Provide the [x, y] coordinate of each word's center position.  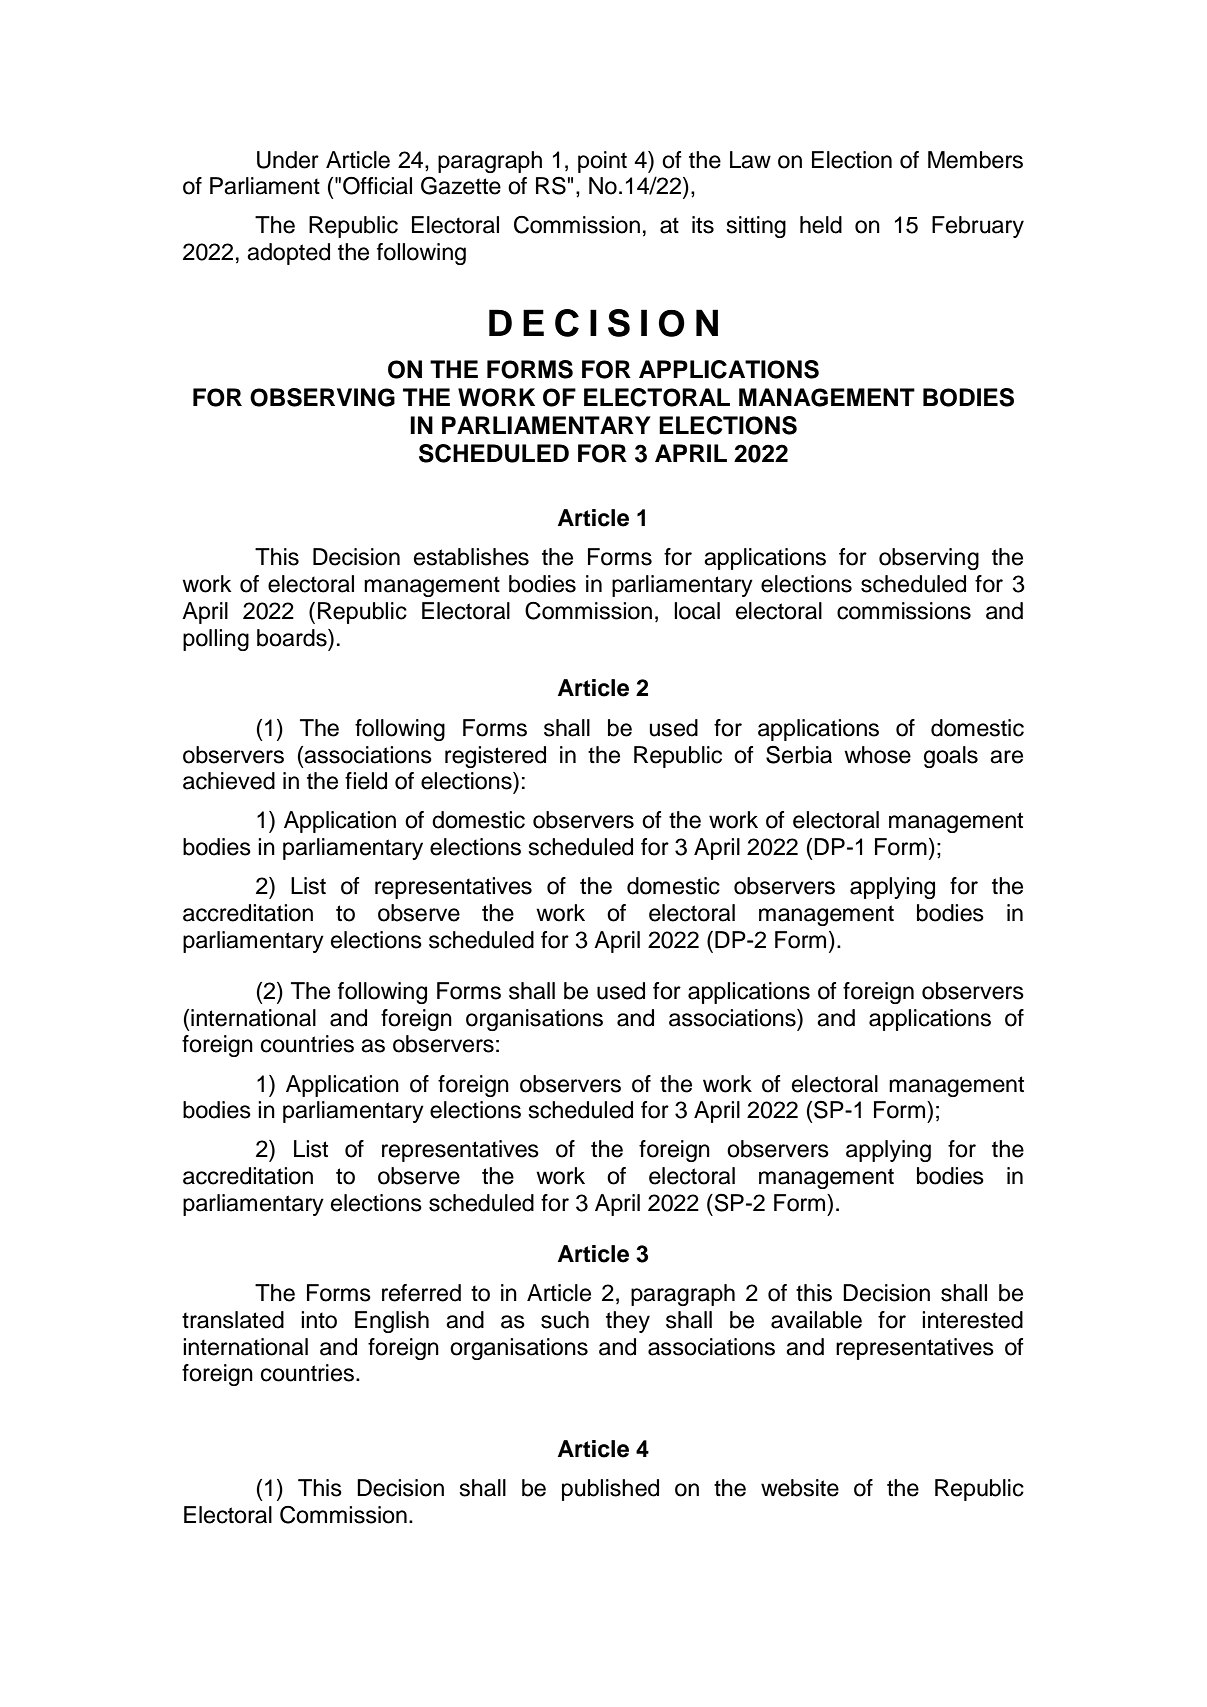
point [602, 162]
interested [972, 1320]
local [697, 611]
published [610, 1490]
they [628, 1322]
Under [288, 160]
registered [495, 757]
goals [951, 757]
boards [293, 638]
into [319, 1320]
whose [877, 755]
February [978, 227]
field [366, 781]
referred [421, 1293]
